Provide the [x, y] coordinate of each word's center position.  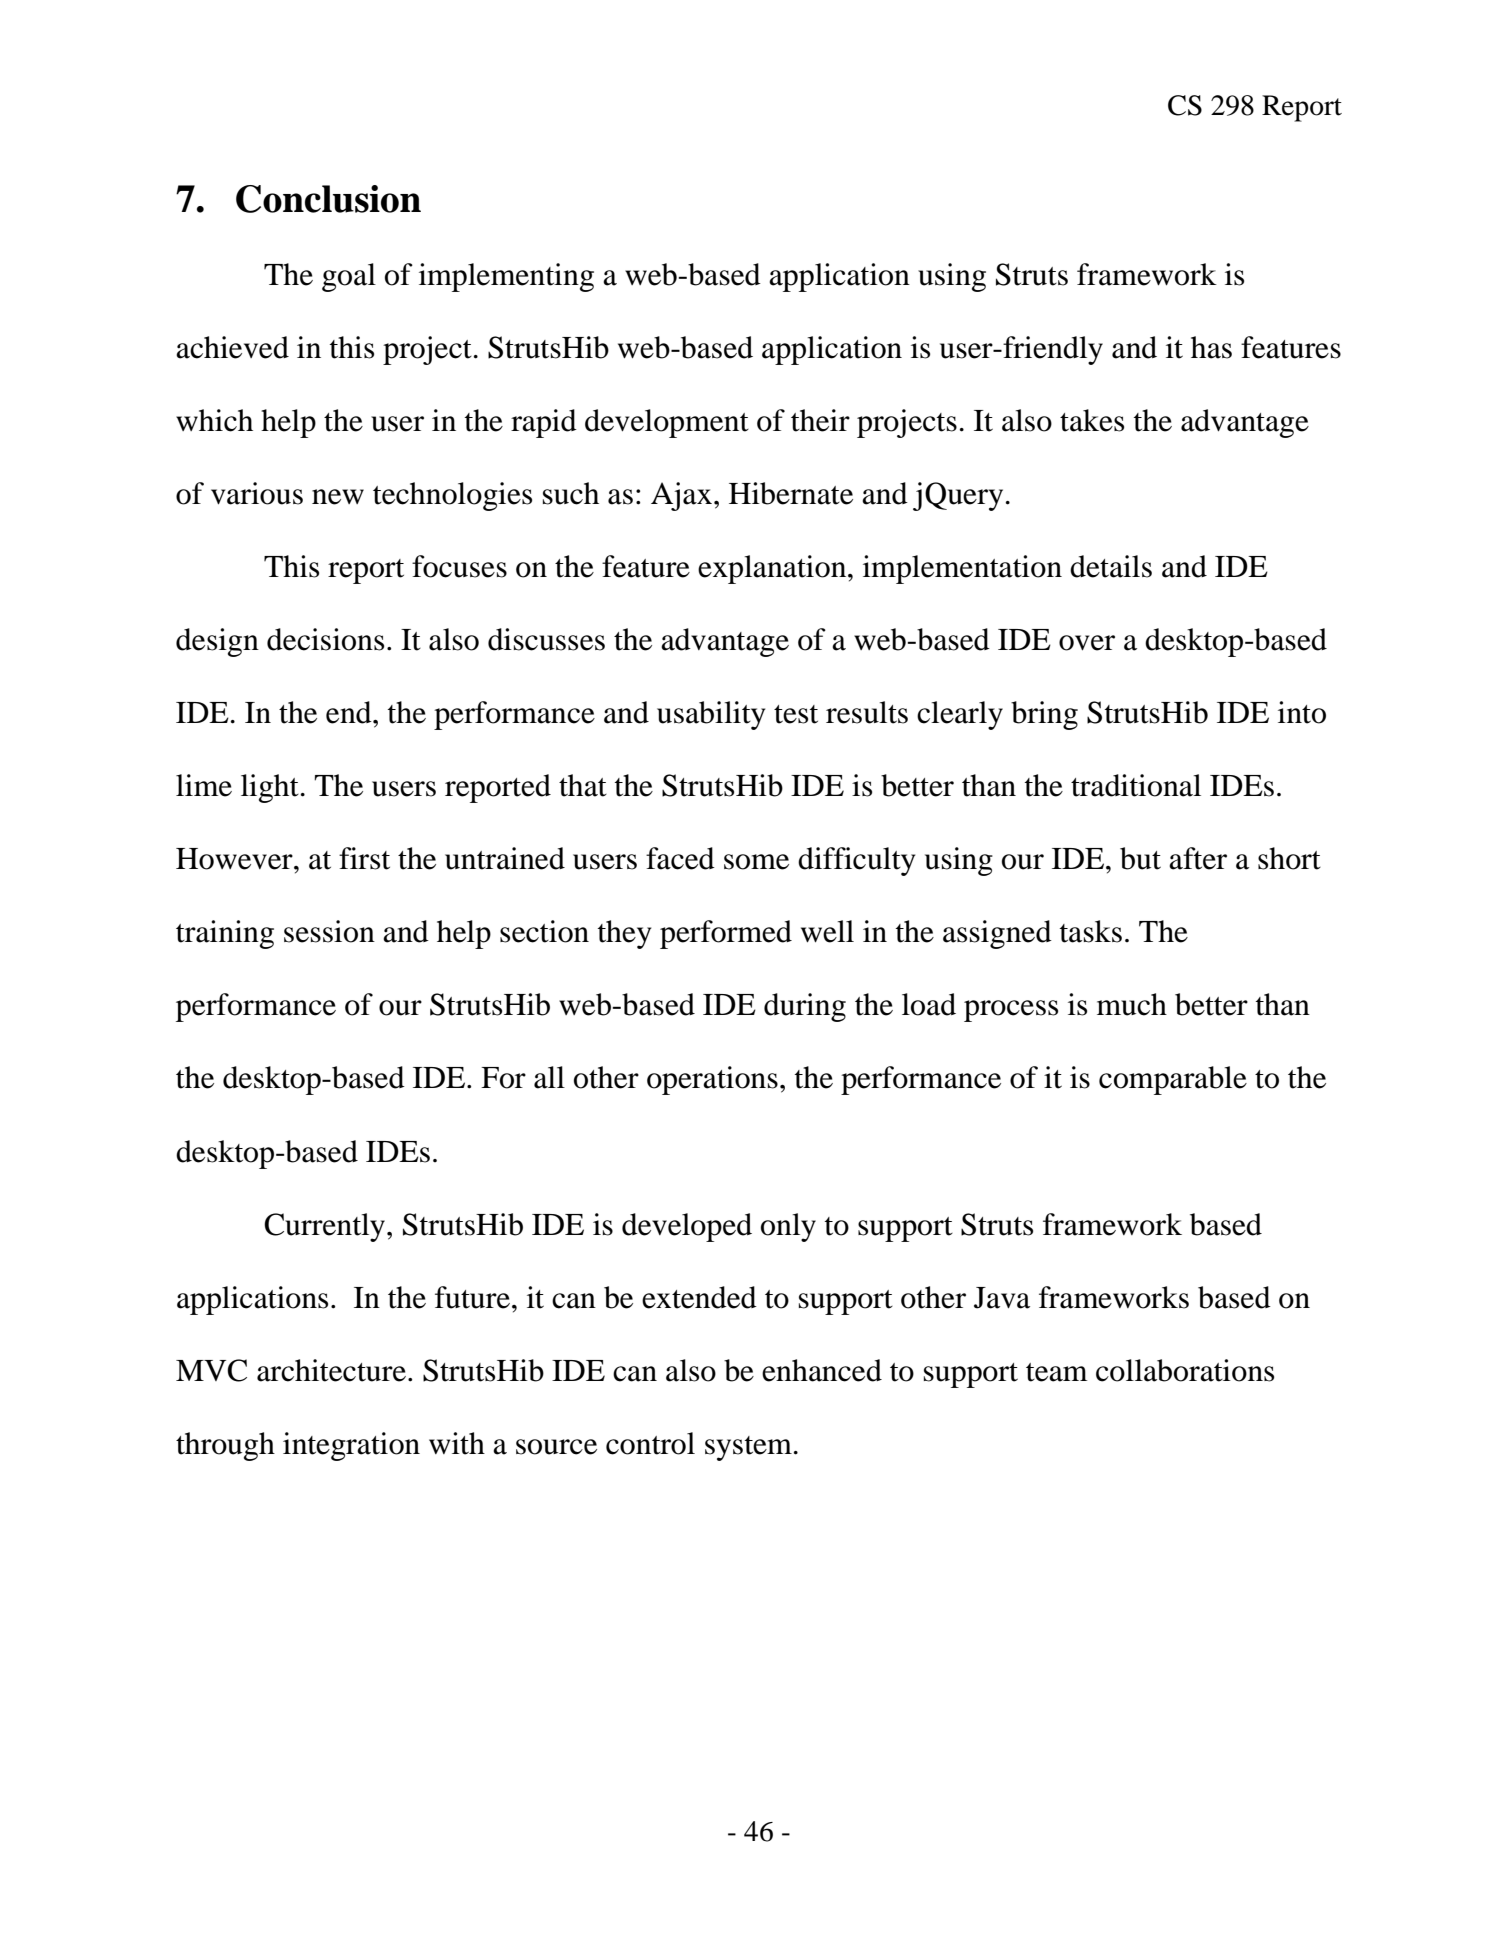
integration [351, 1446]
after [1198, 858]
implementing [506, 277]
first [364, 858]
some [756, 862]
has [1211, 347]
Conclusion [328, 199]
